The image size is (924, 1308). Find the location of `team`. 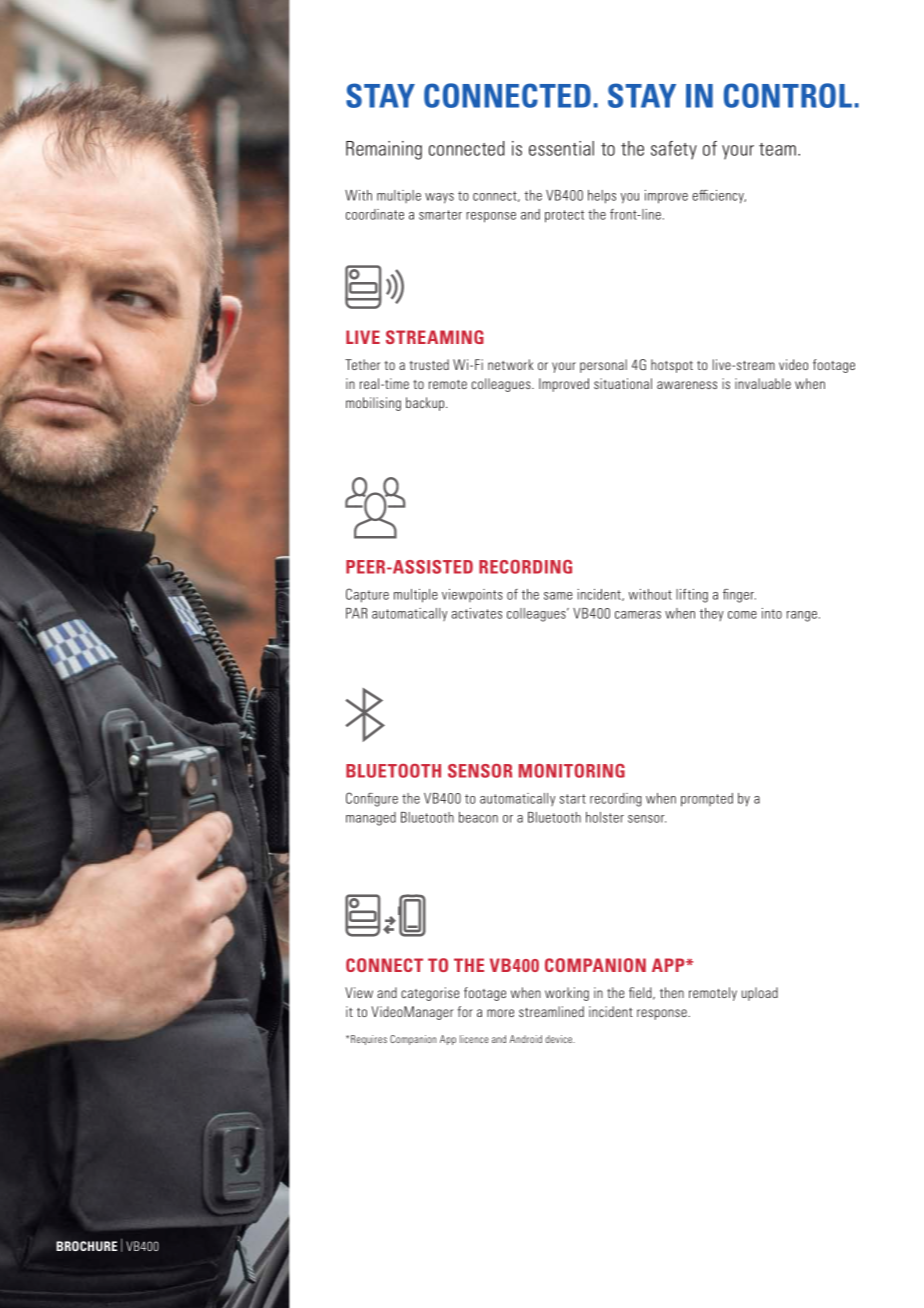

team is located at coordinates (777, 149).
